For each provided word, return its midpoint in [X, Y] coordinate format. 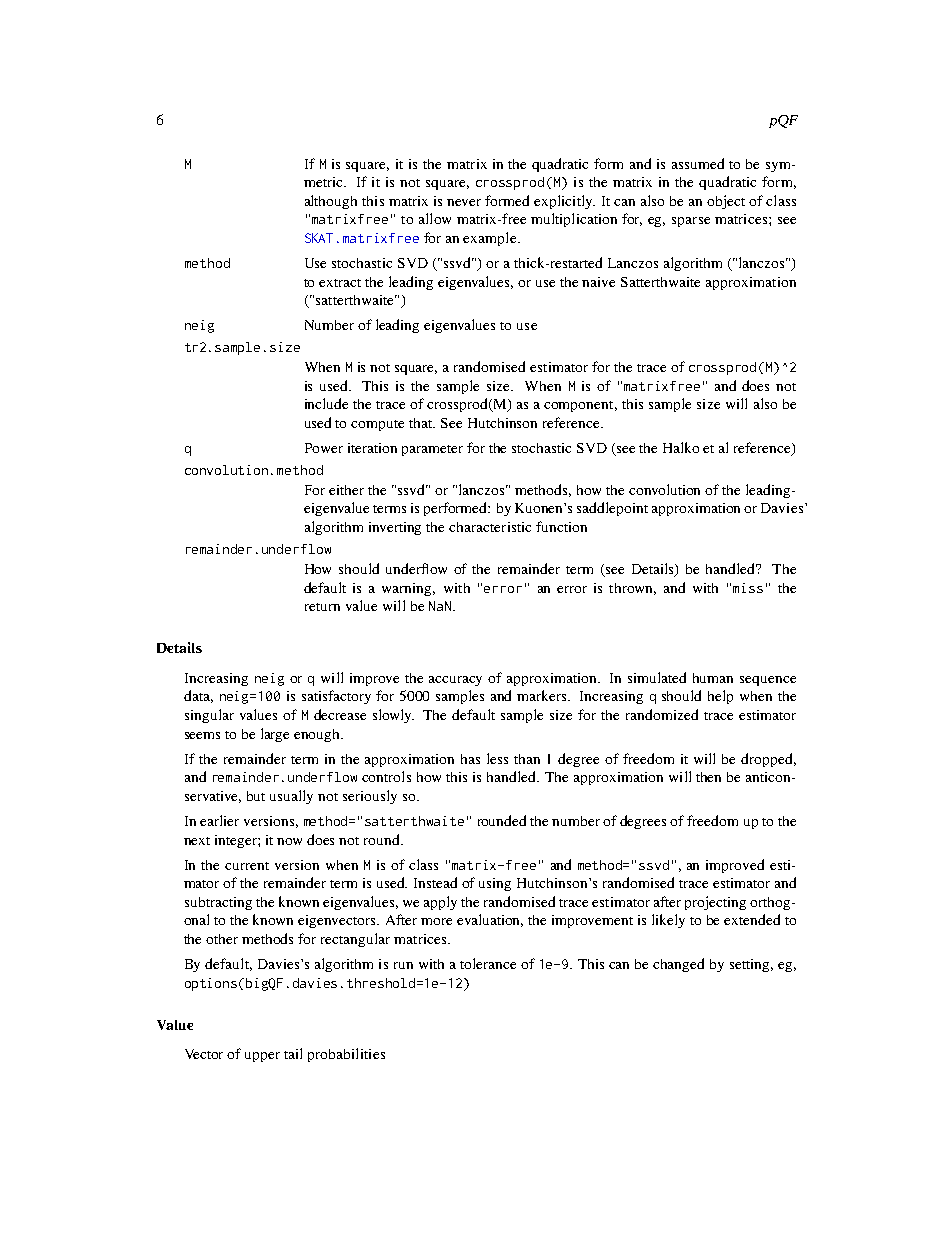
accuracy [455, 681]
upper [262, 1057]
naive [598, 282]
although [331, 202]
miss [748, 588]
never [464, 202]
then [708, 777]
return [322, 607]
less [497, 758]
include [326, 403]
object [726, 202]
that [422, 423]
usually [291, 797]
